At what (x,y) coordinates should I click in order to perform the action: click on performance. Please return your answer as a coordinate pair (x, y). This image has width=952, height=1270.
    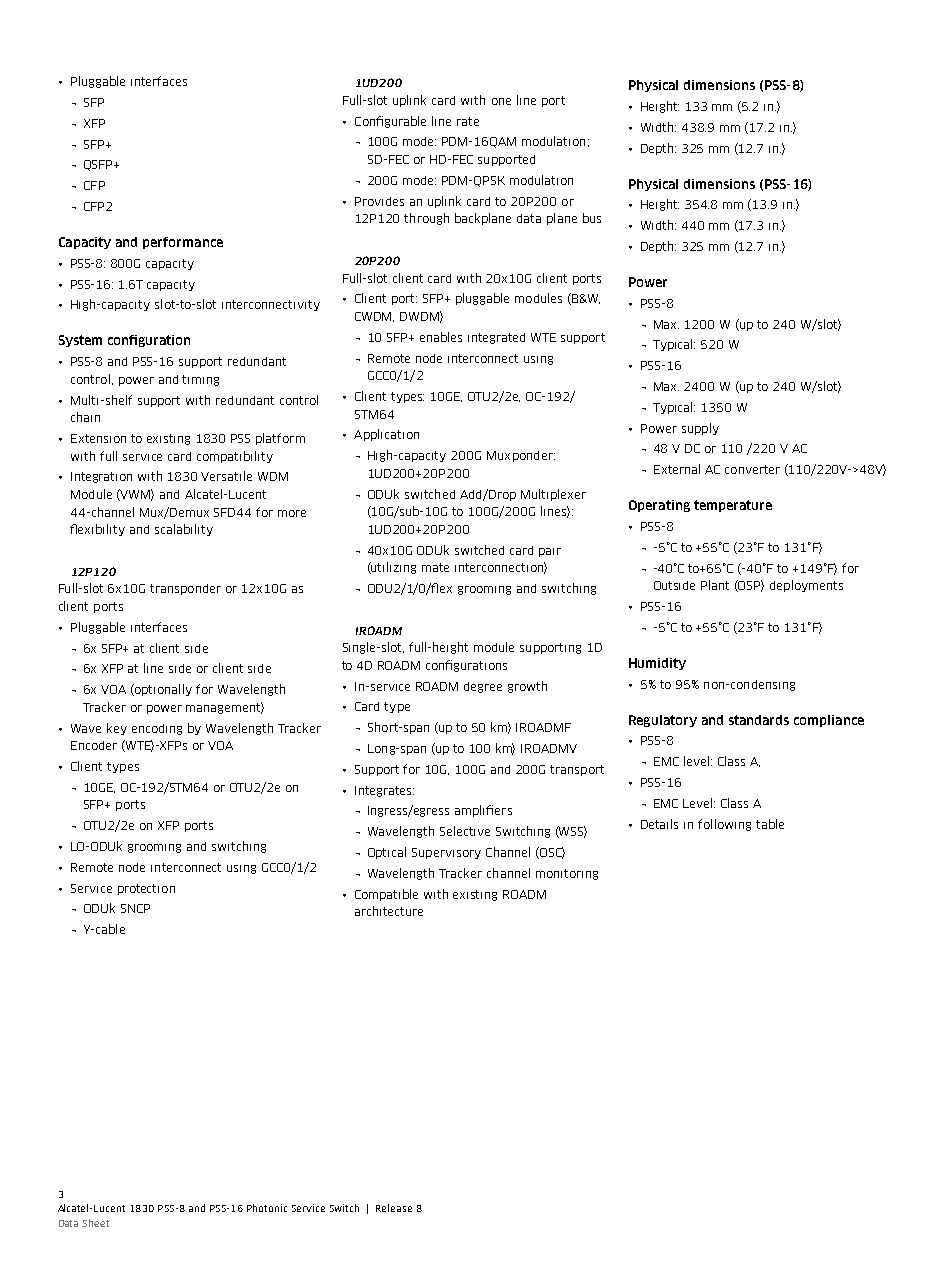
    Looking at the image, I should click on (183, 243).
